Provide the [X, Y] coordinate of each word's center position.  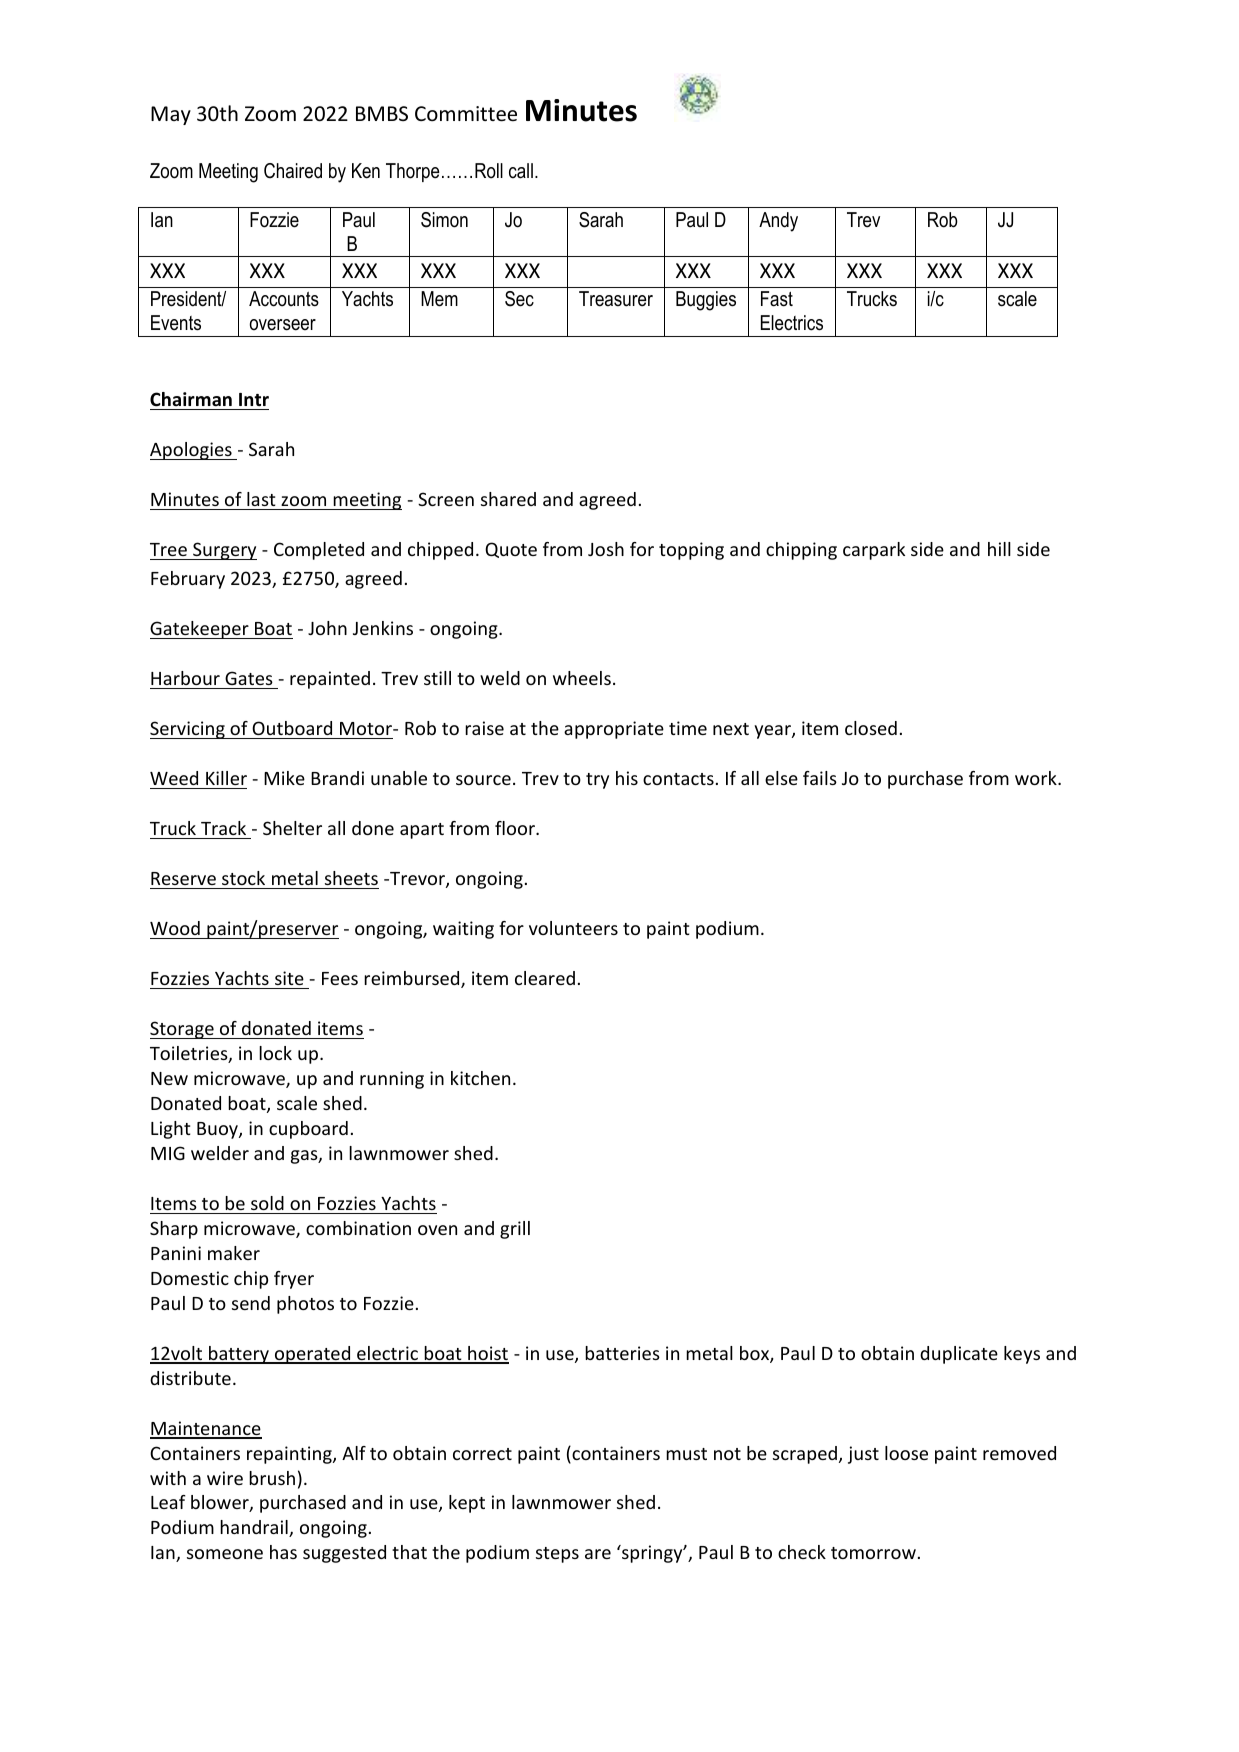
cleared [545, 978]
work [1037, 778]
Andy [778, 222]
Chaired [293, 171]
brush [272, 1478]
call [521, 171]
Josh [606, 549]
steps [557, 1555]
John [327, 628]
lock [275, 1053]
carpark [874, 551]
